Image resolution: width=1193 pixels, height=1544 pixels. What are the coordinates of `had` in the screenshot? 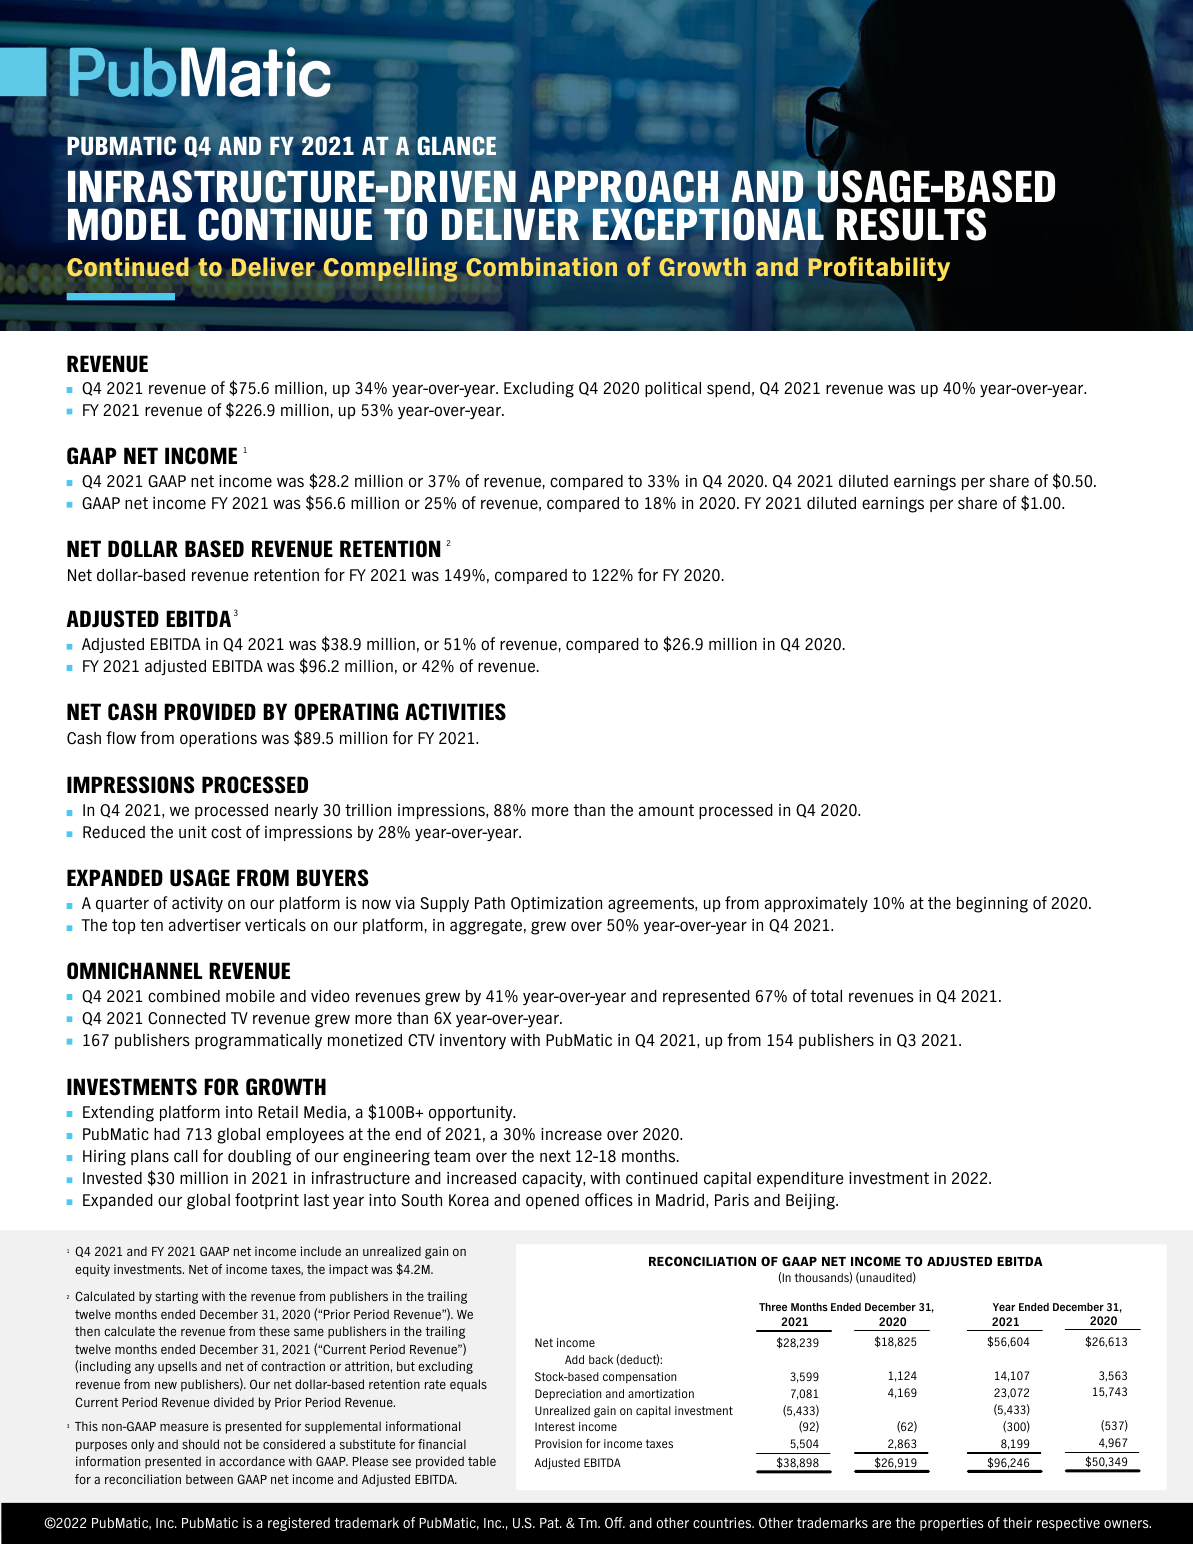 It's located at (167, 1134).
